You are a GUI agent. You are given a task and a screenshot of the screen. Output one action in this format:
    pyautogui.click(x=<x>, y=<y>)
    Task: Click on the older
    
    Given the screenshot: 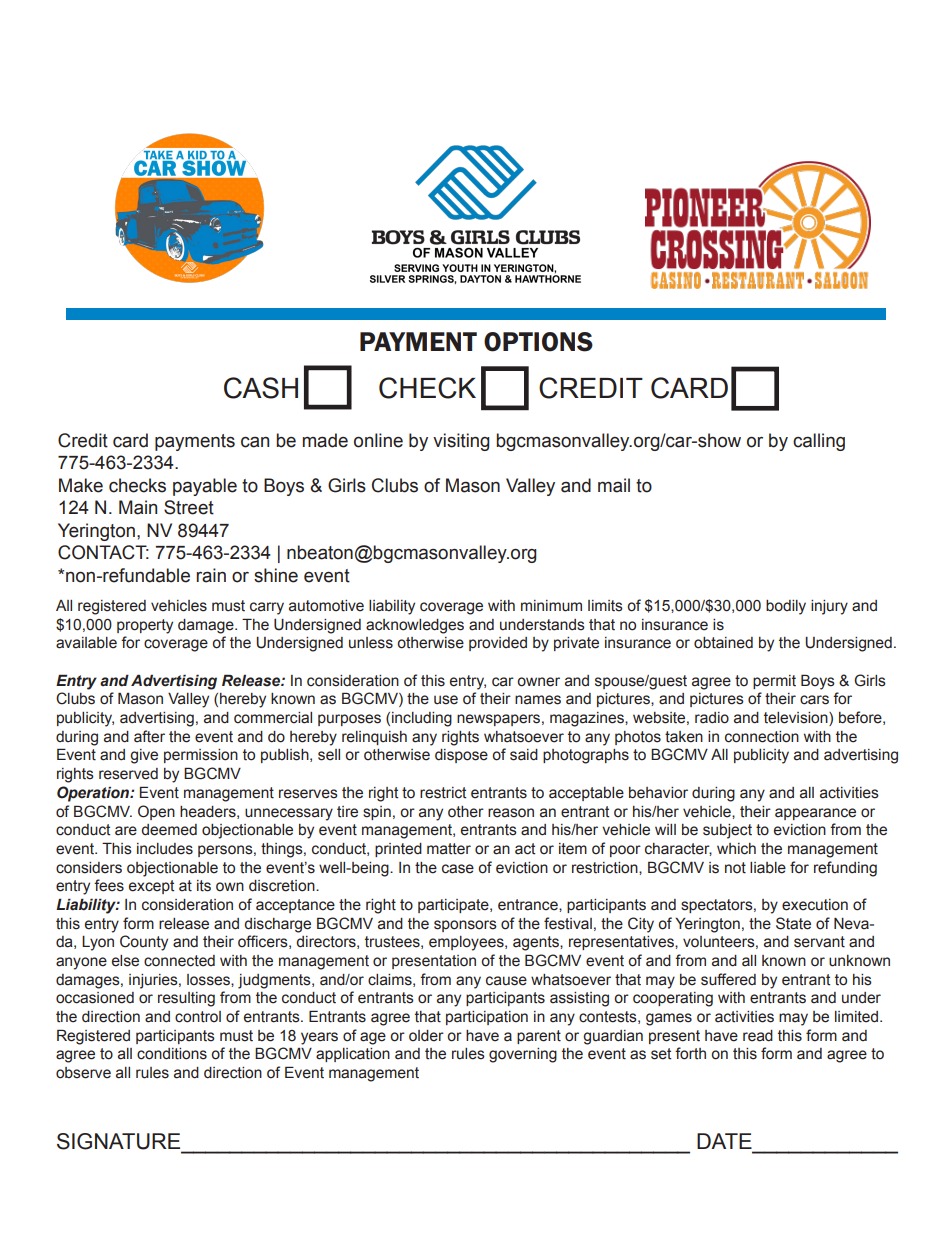 What is the action you would take?
    pyautogui.click(x=426, y=1036)
